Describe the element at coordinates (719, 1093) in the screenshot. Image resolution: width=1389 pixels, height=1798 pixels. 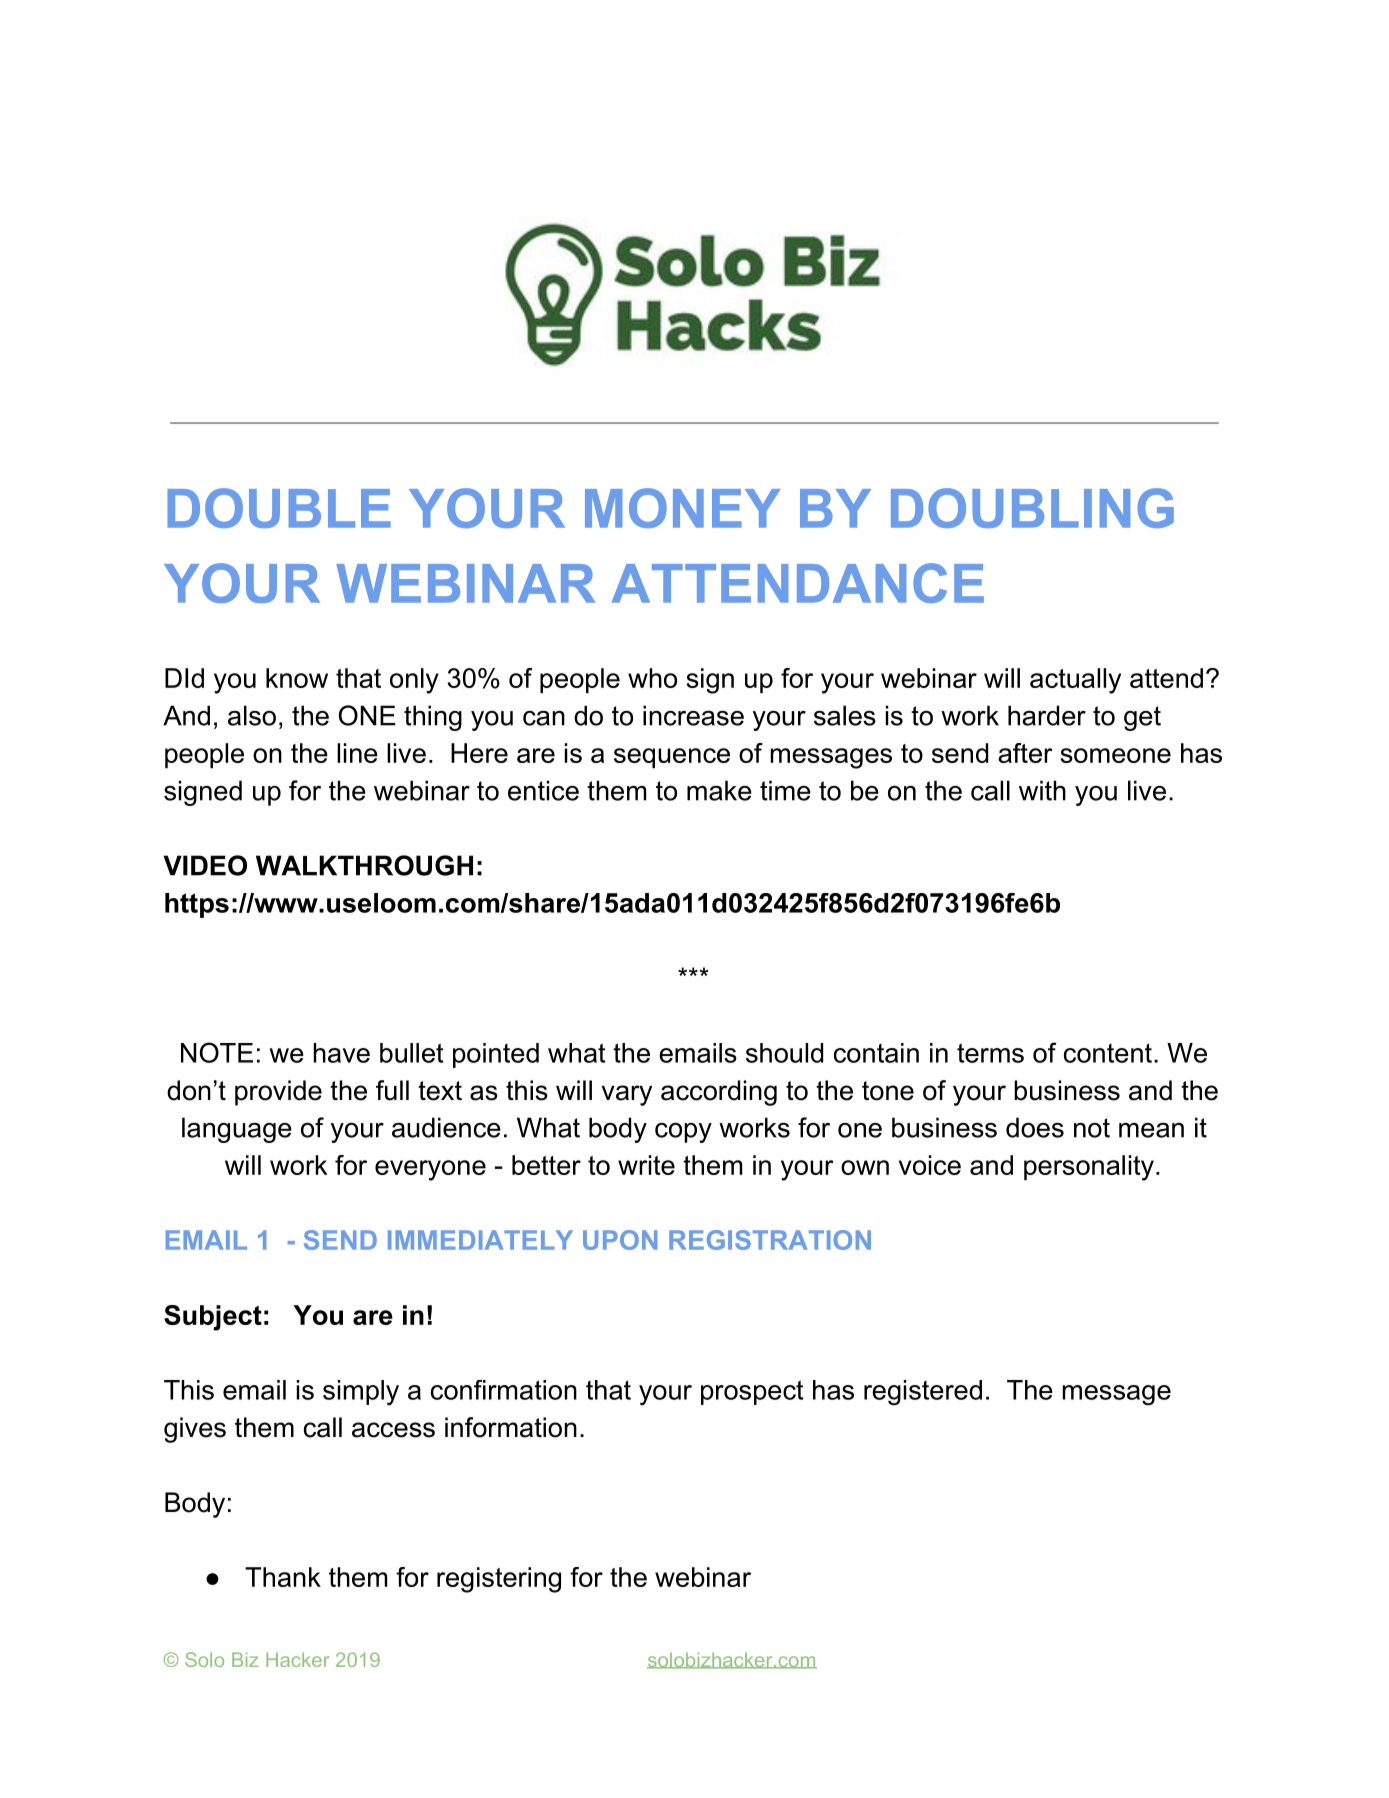
I see `according` at that location.
